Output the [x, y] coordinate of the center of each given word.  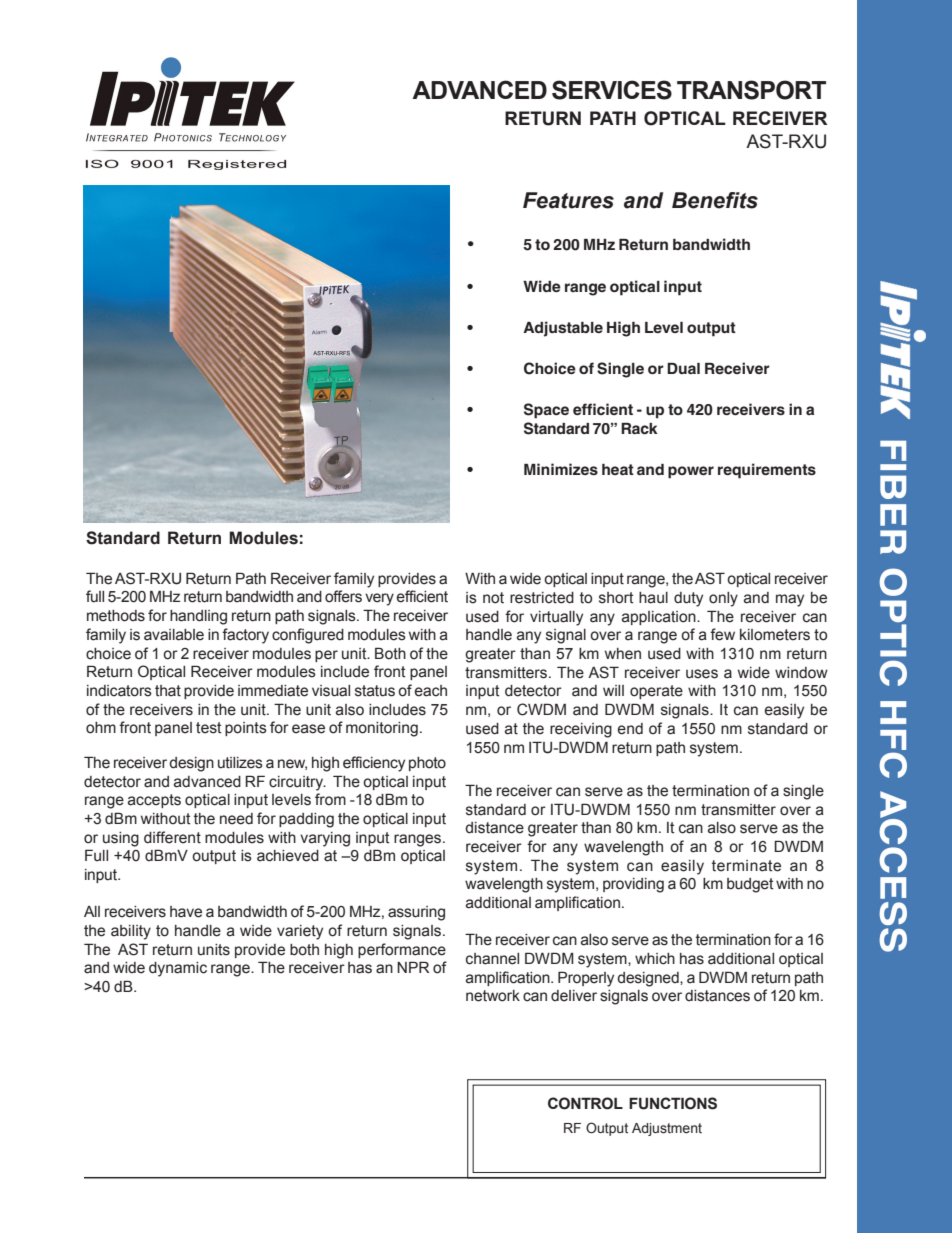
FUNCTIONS [673, 1103]
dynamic [178, 969]
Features [568, 200]
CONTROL [585, 1103]
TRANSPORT [751, 90]
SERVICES [612, 90]
